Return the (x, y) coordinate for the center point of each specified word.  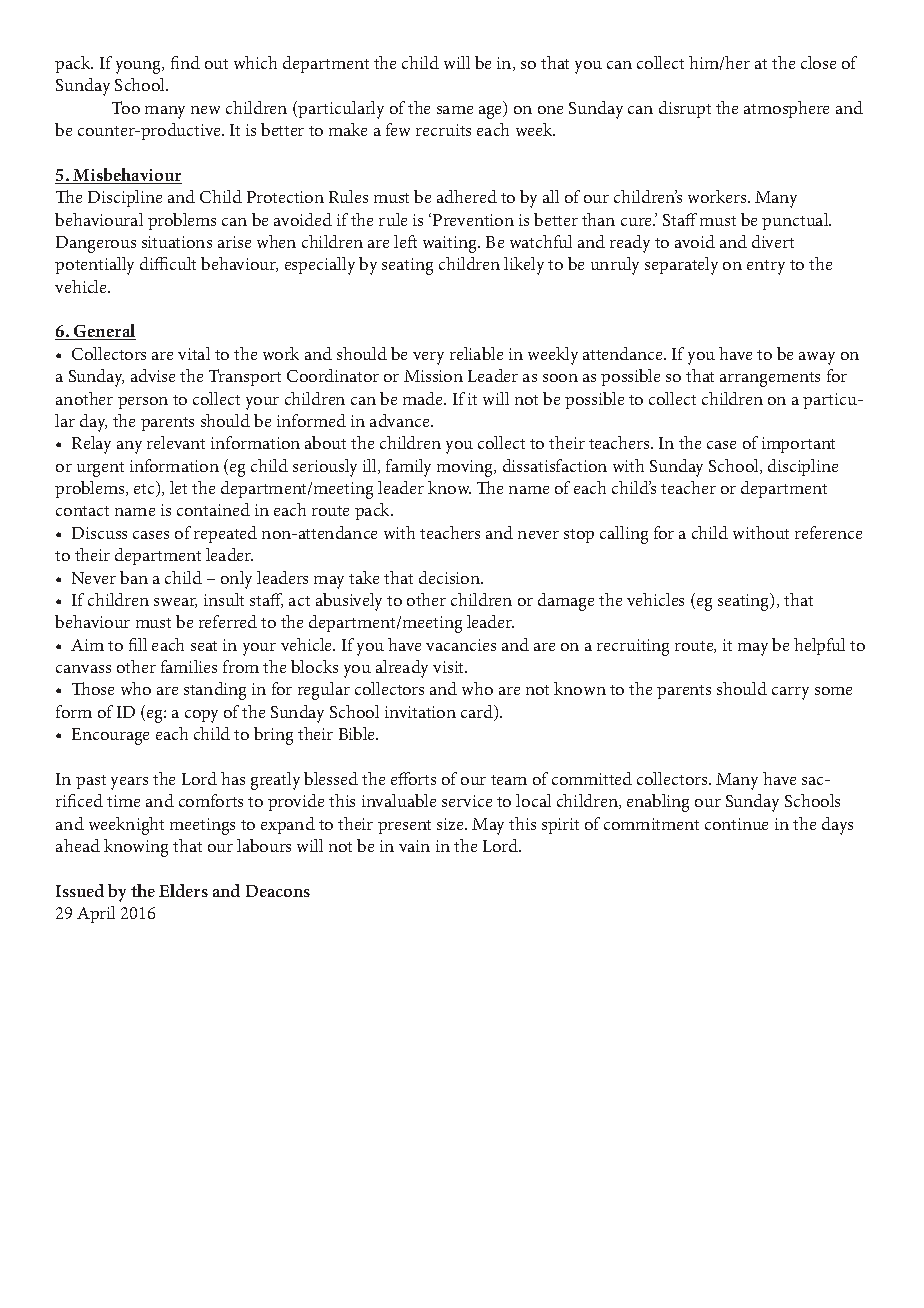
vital (194, 353)
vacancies (461, 645)
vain (414, 846)
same (455, 110)
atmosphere (786, 109)
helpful (819, 646)
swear (175, 603)
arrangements (770, 379)
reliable (476, 353)
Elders (183, 890)
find (185, 62)
